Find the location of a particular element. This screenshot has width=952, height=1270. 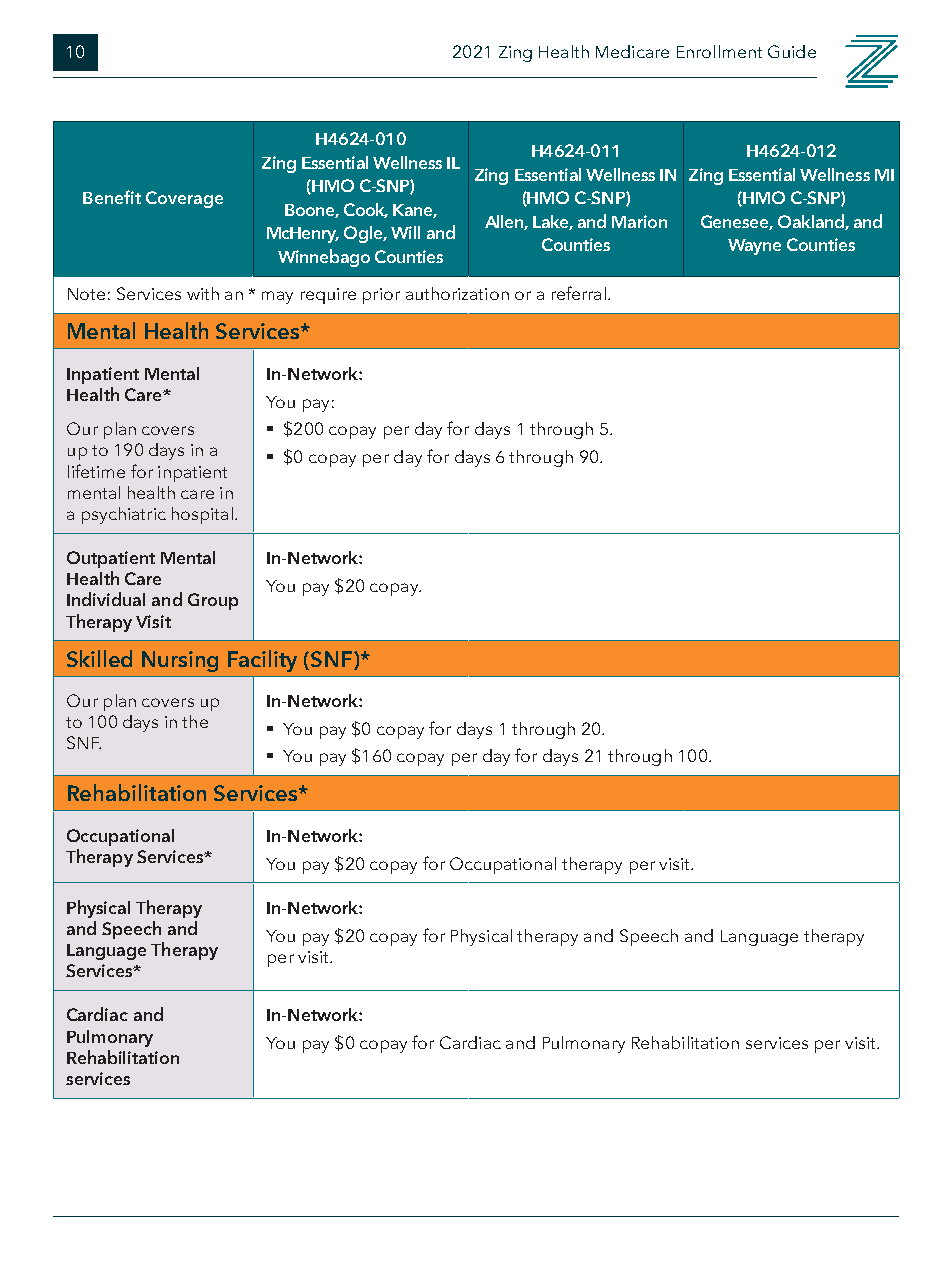

Enrollment is located at coordinates (719, 51).
